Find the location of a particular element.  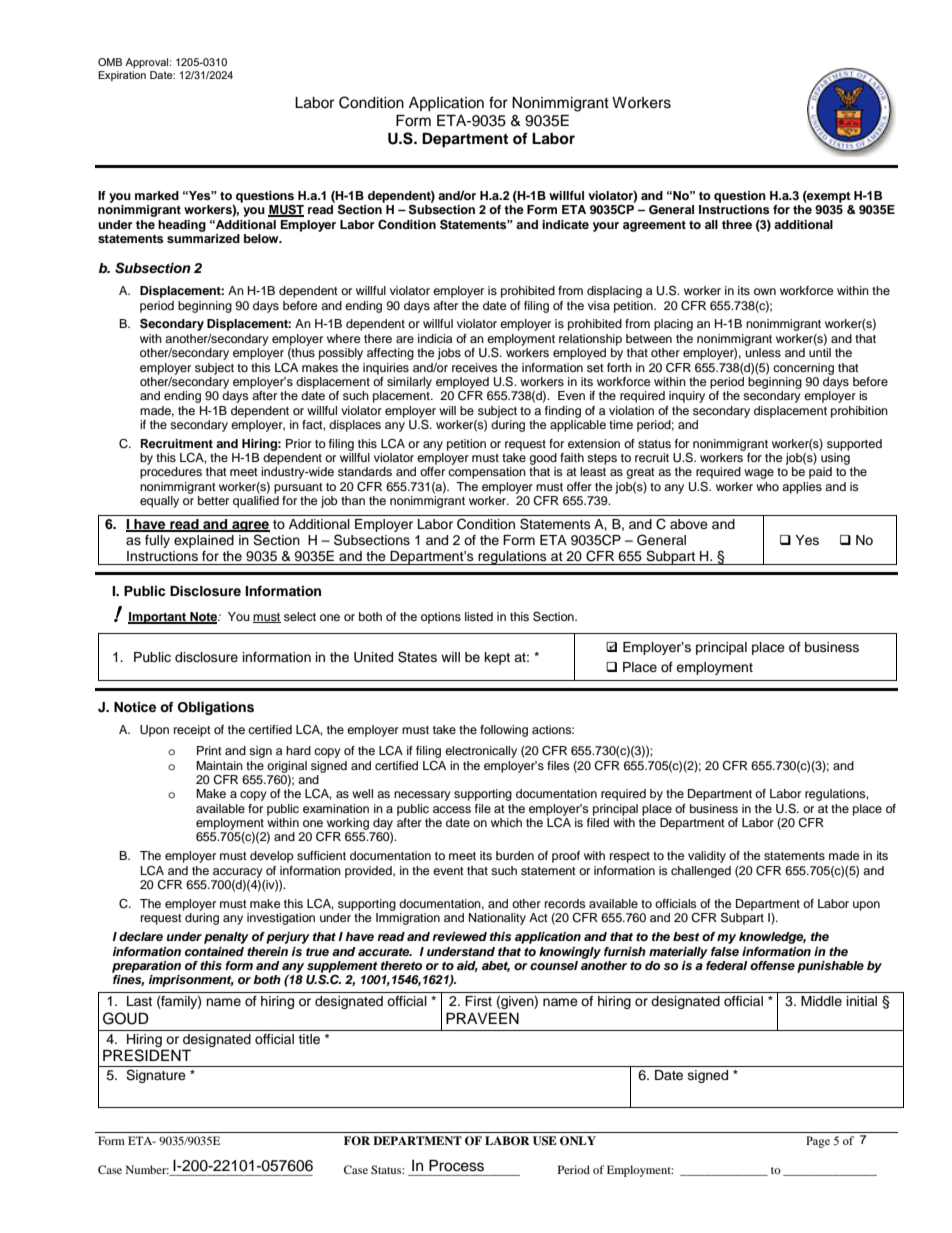

Expiration is located at coordinates (122, 76).
